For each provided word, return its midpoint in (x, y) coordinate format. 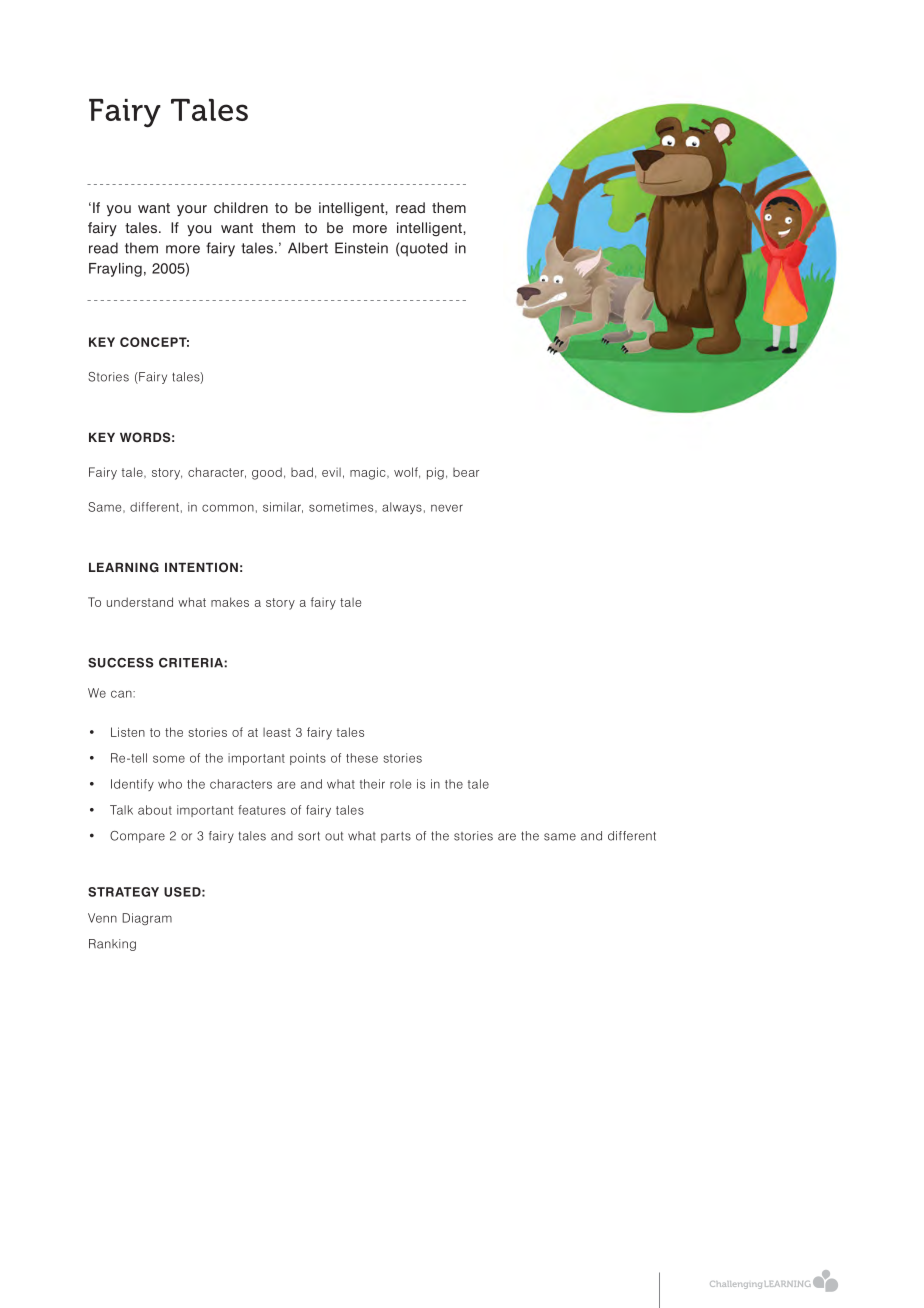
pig (435, 473)
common (228, 508)
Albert (308, 248)
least (277, 732)
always (402, 508)
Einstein (361, 248)
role (400, 784)
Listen (128, 732)
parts (396, 837)
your (192, 210)
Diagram (147, 919)
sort (309, 836)
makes (230, 602)
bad (302, 472)
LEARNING (124, 567)
